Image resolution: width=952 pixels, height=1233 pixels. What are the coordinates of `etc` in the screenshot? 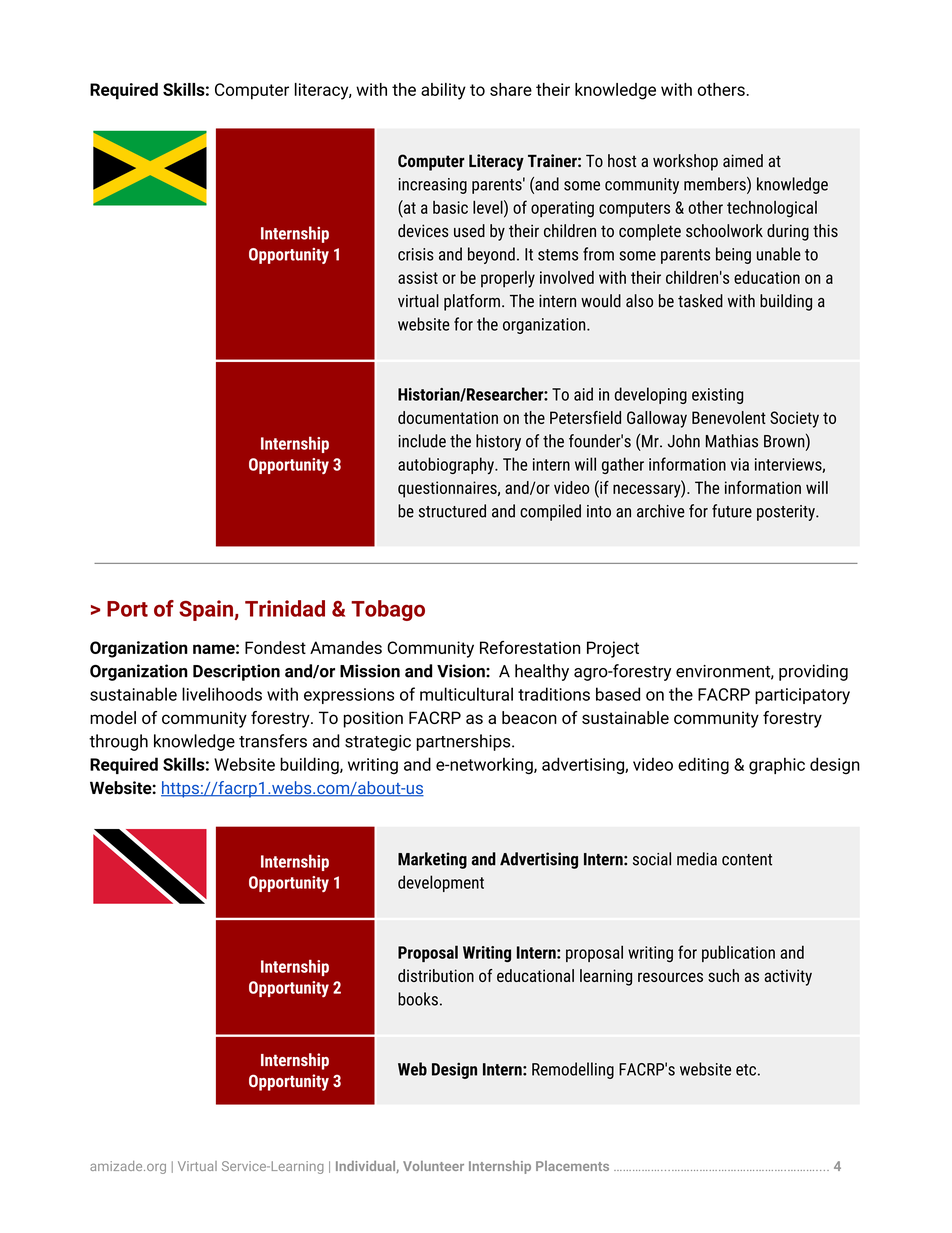 It's located at (746, 1070).
